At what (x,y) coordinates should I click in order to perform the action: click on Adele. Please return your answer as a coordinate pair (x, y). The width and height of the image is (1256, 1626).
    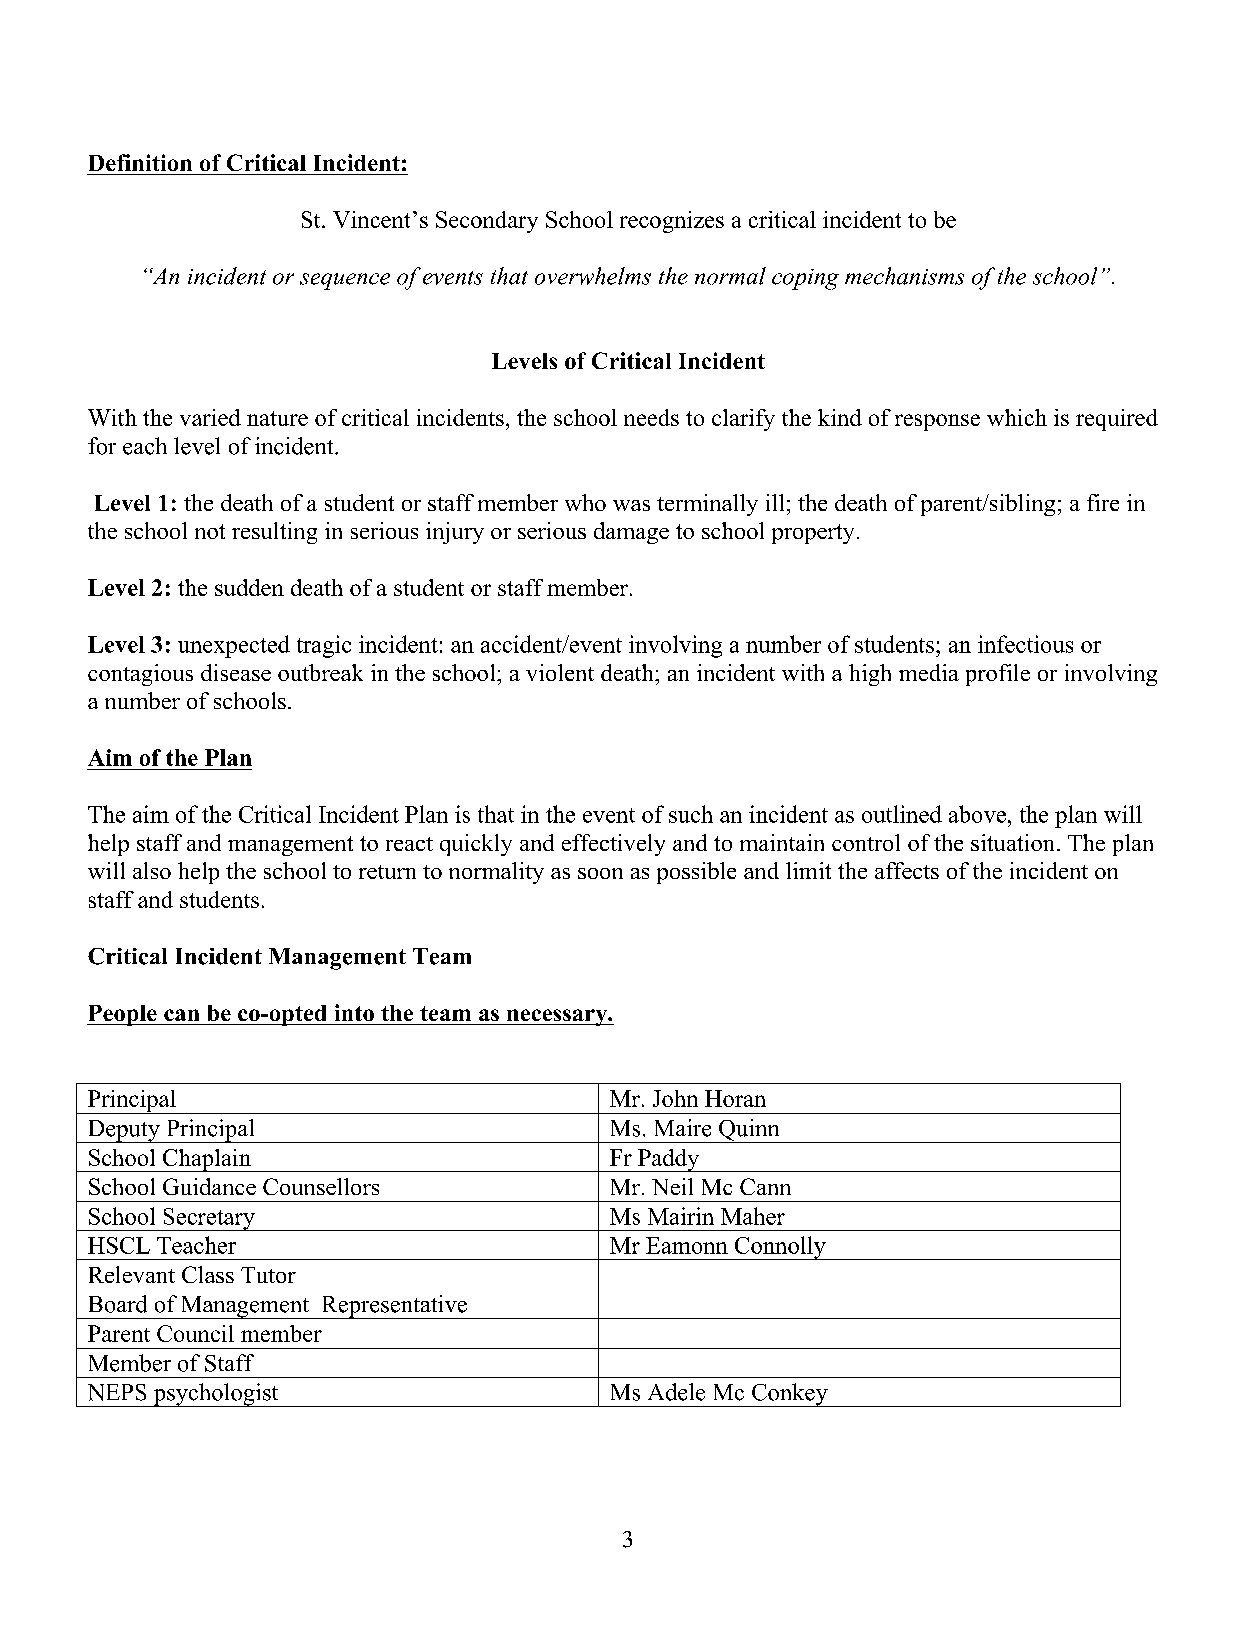
    Looking at the image, I should click on (676, 1392).
